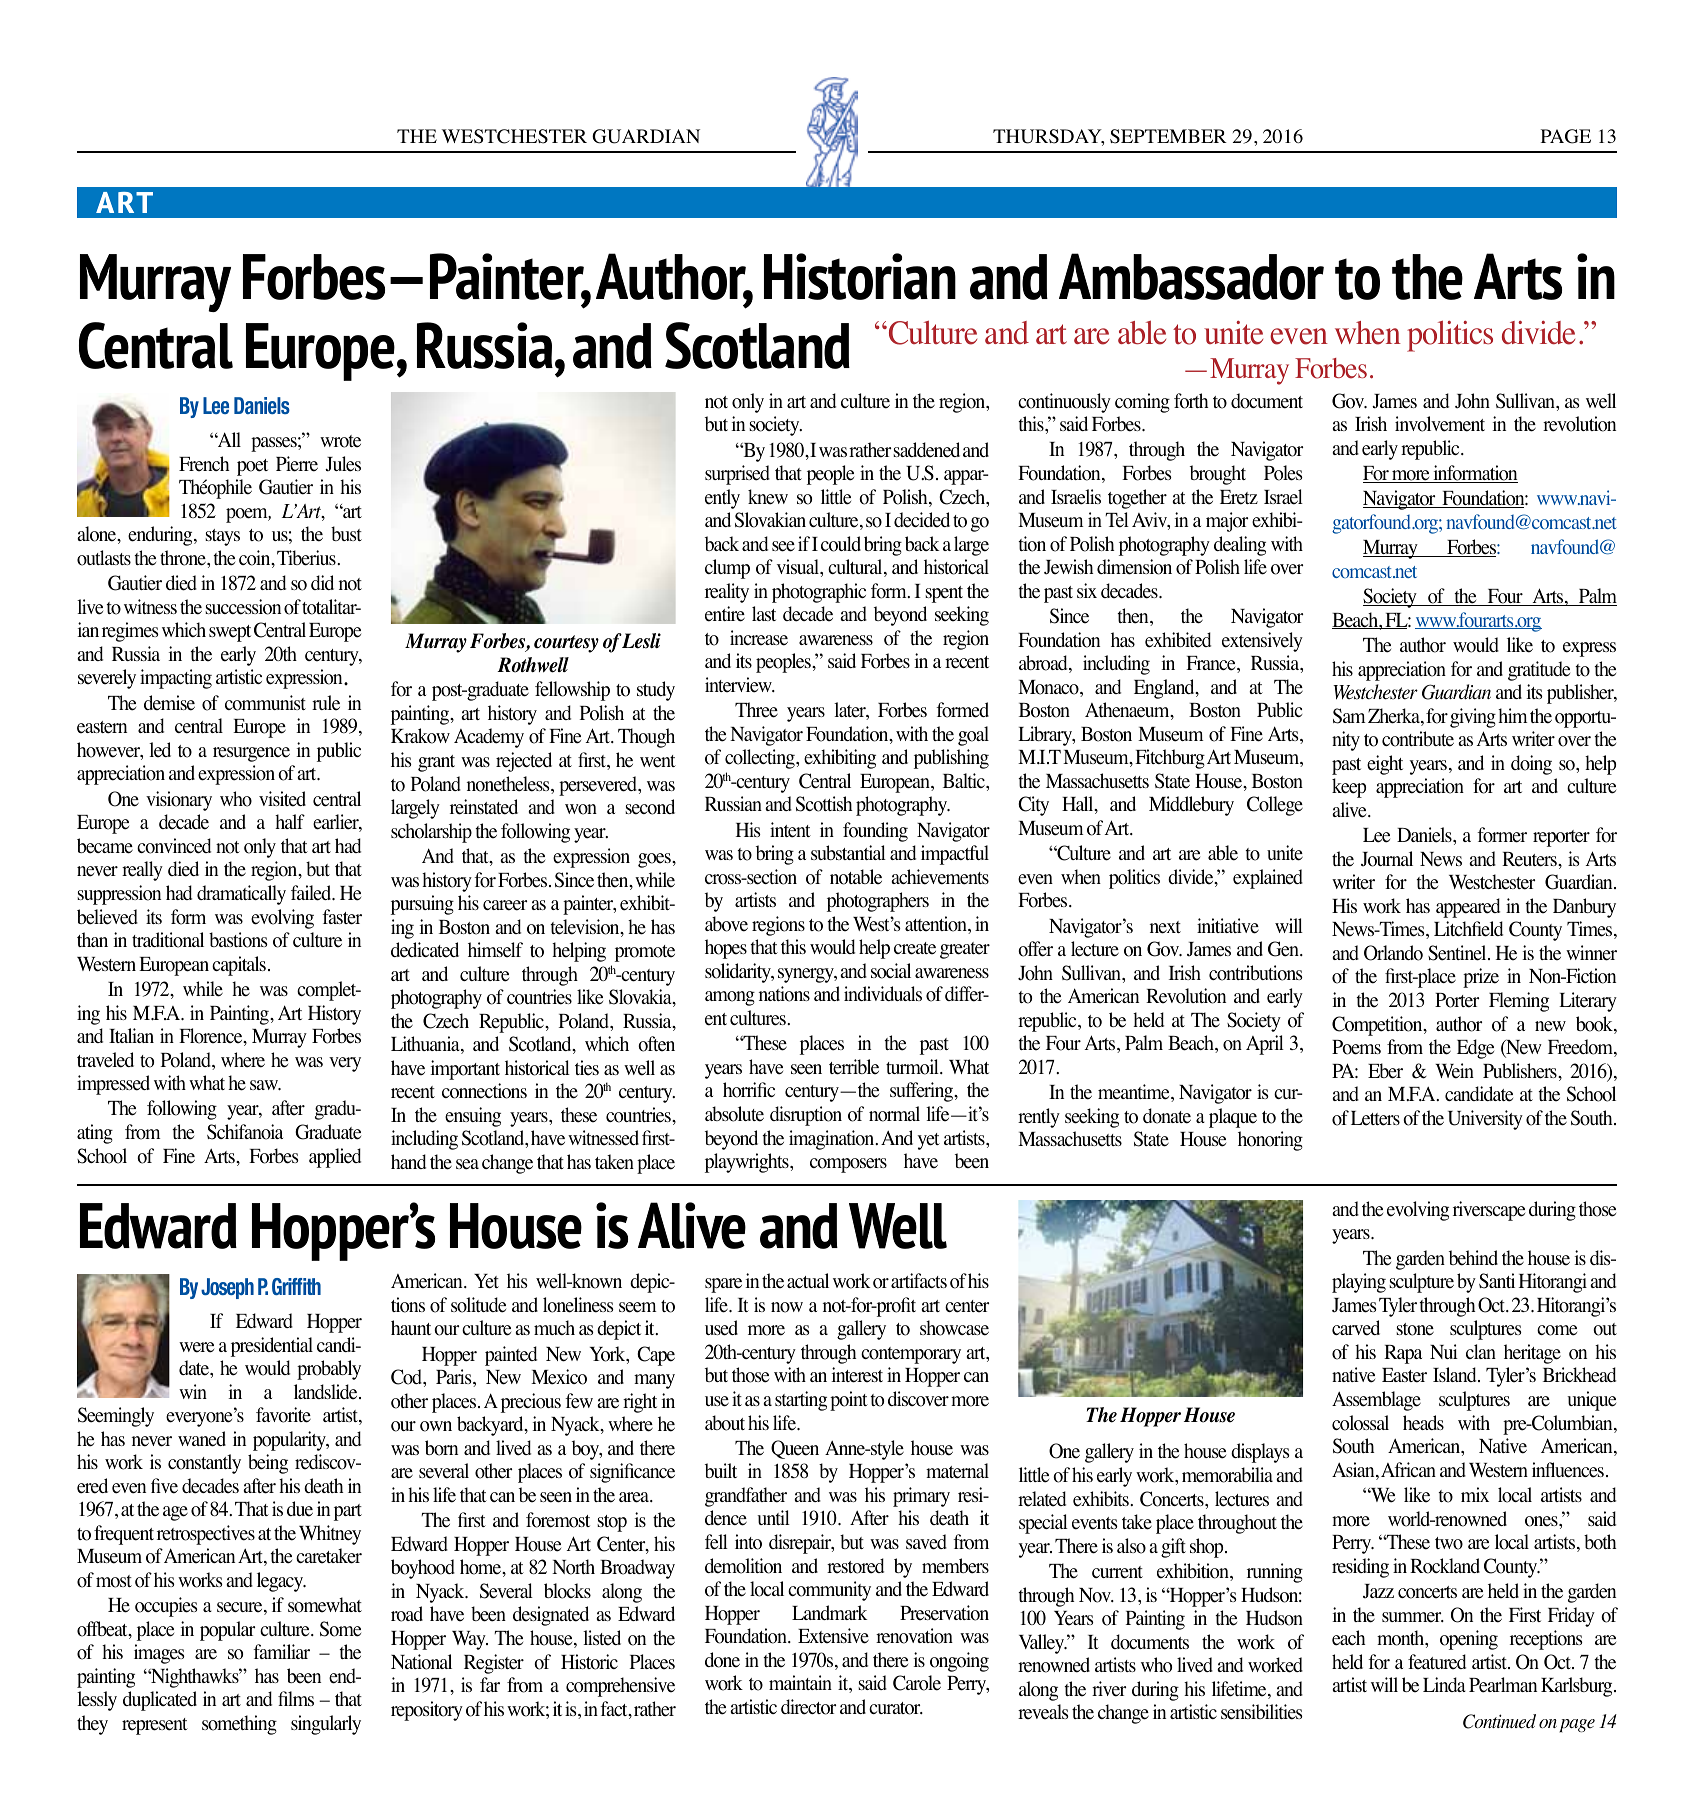  What do you see at coordinates (1240, 546) in the screenshot?
I see `dealing` at bounding box center [1240, 546].
